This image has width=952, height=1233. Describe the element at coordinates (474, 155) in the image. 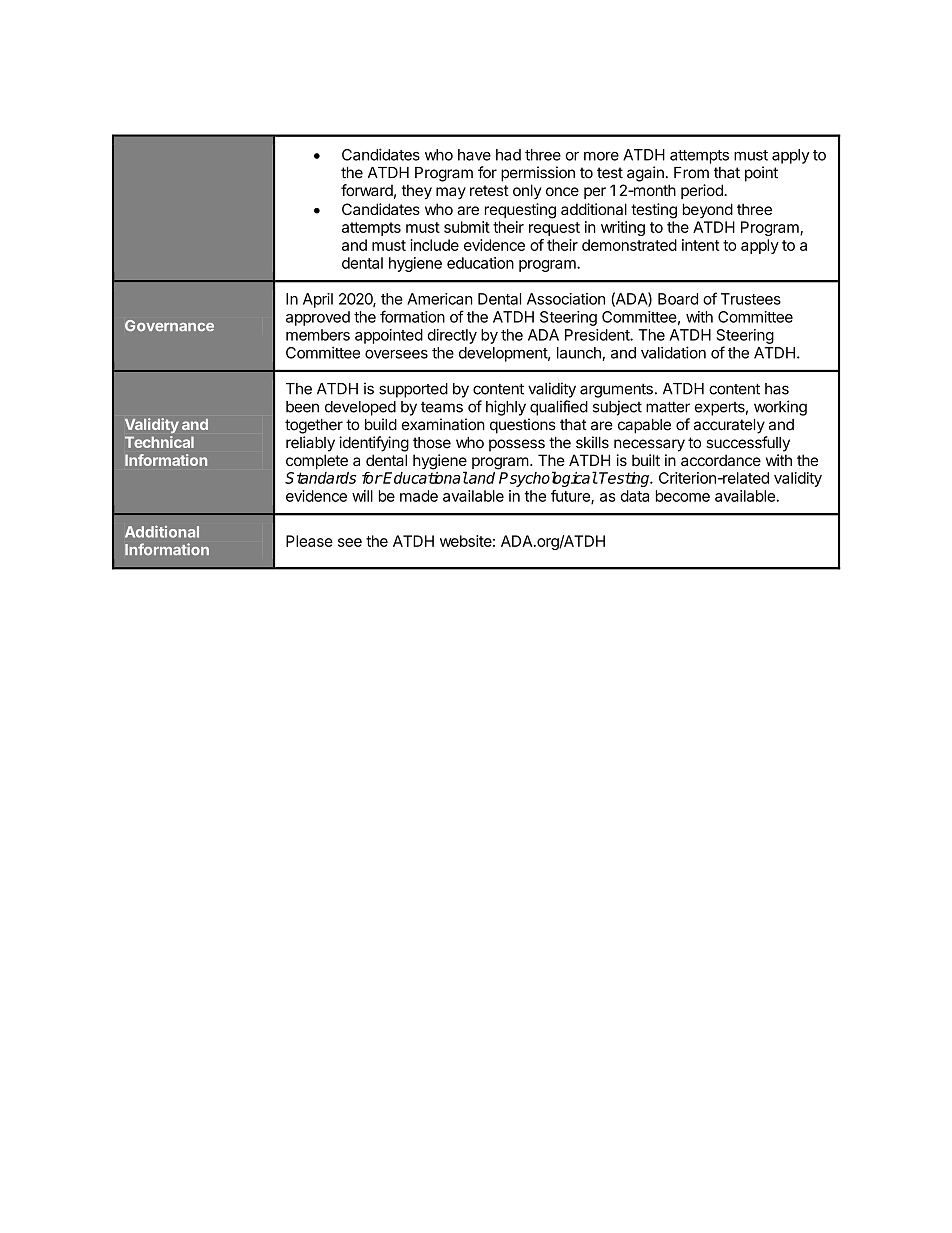

I see `have` at that location.
